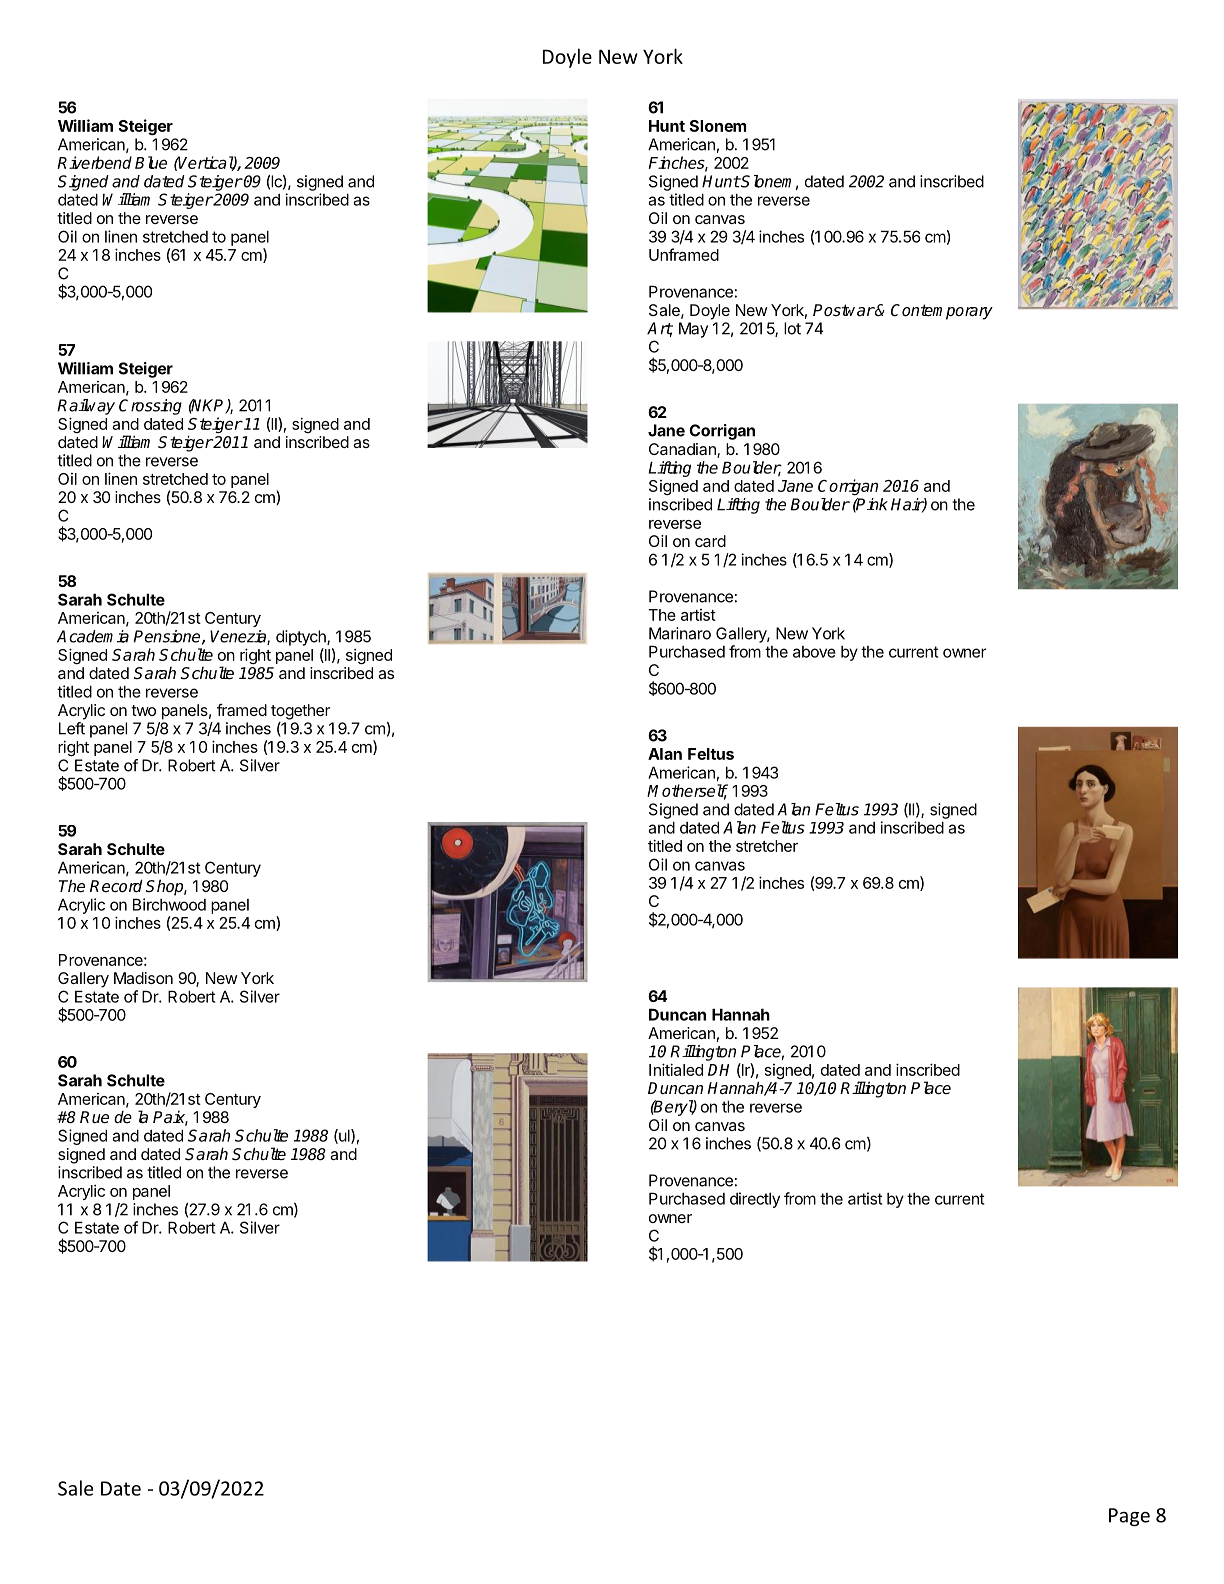 This screenshot has width=1224, height=1584. I want to click on Blue, so click(151, 162).
